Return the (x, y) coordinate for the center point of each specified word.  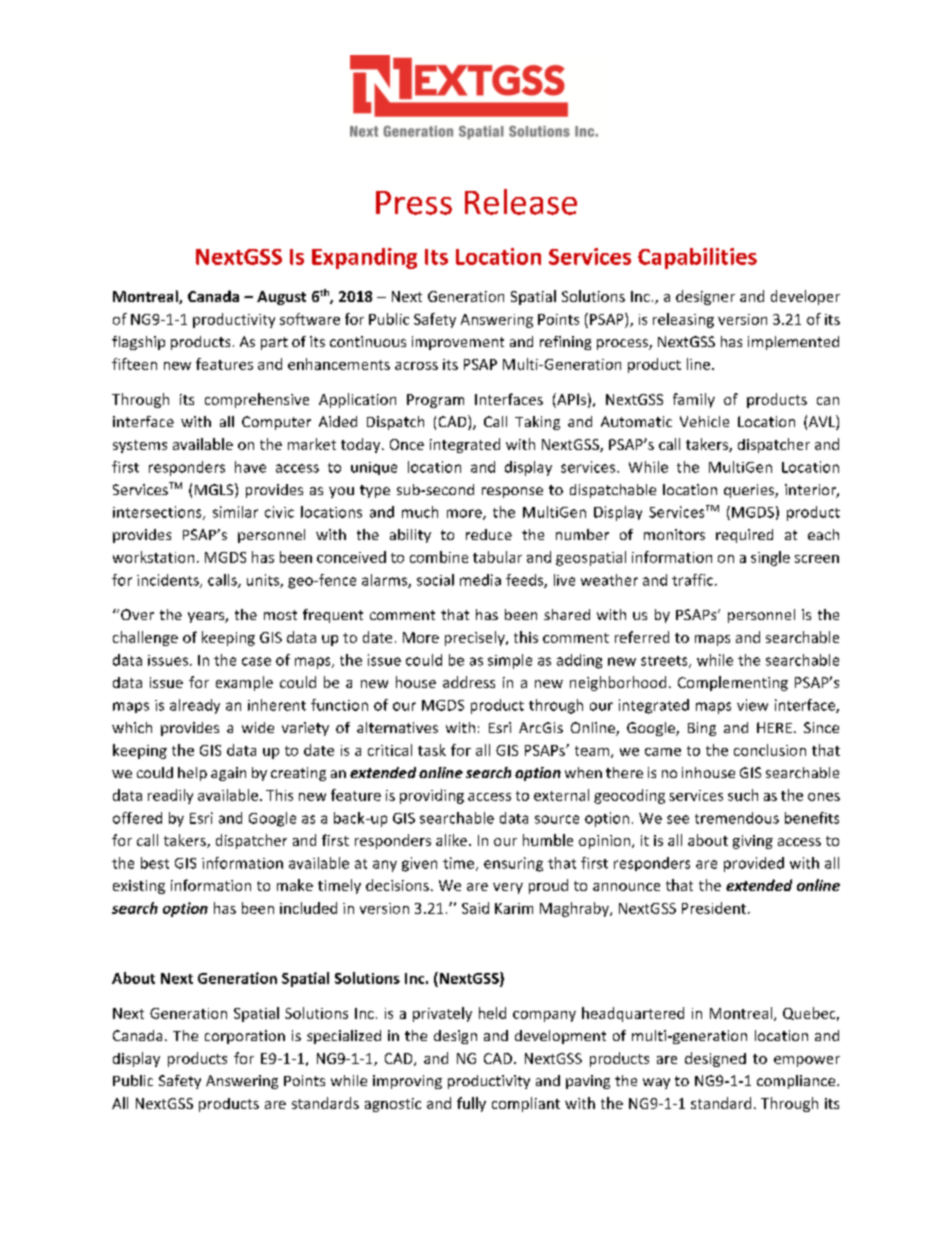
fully (471, 1104)
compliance (797, 1082)
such (743, 795)
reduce (489, 534)
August (281, 298)
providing (432, 796)
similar (235, 512)
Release (521, 202)
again (228, 774)
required (744, 536)
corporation (245, 1037)
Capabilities (697, 258)
